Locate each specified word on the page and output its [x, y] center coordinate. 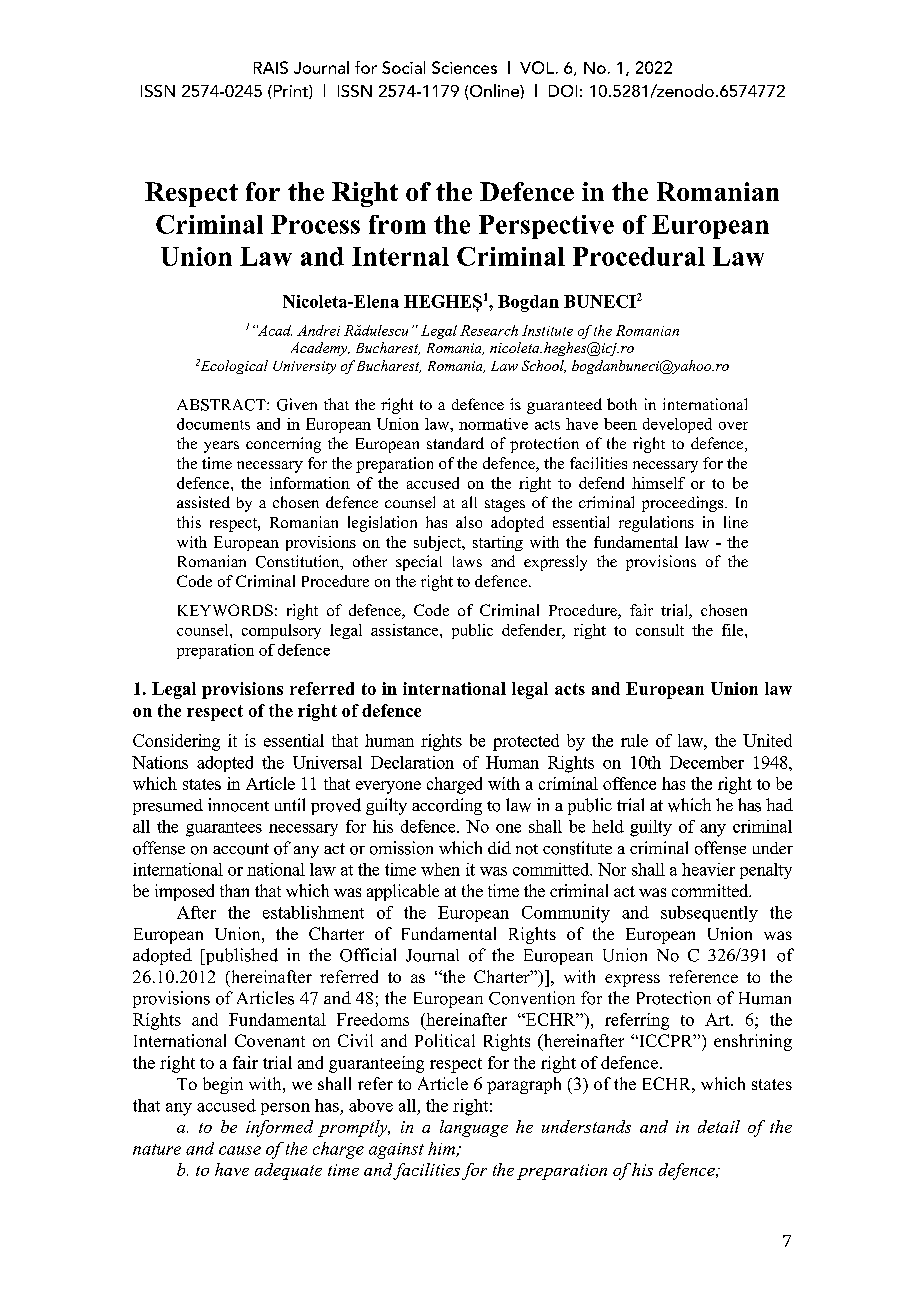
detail [719, 1126]
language [474, 1128]
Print [290, 92]
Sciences [464, 67]
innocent [238, 805]
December [707, 762]
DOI [563, 91]
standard [455, 443]
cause [240, 1150]
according [447, 806]
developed [677, 425]
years [221, 447]
